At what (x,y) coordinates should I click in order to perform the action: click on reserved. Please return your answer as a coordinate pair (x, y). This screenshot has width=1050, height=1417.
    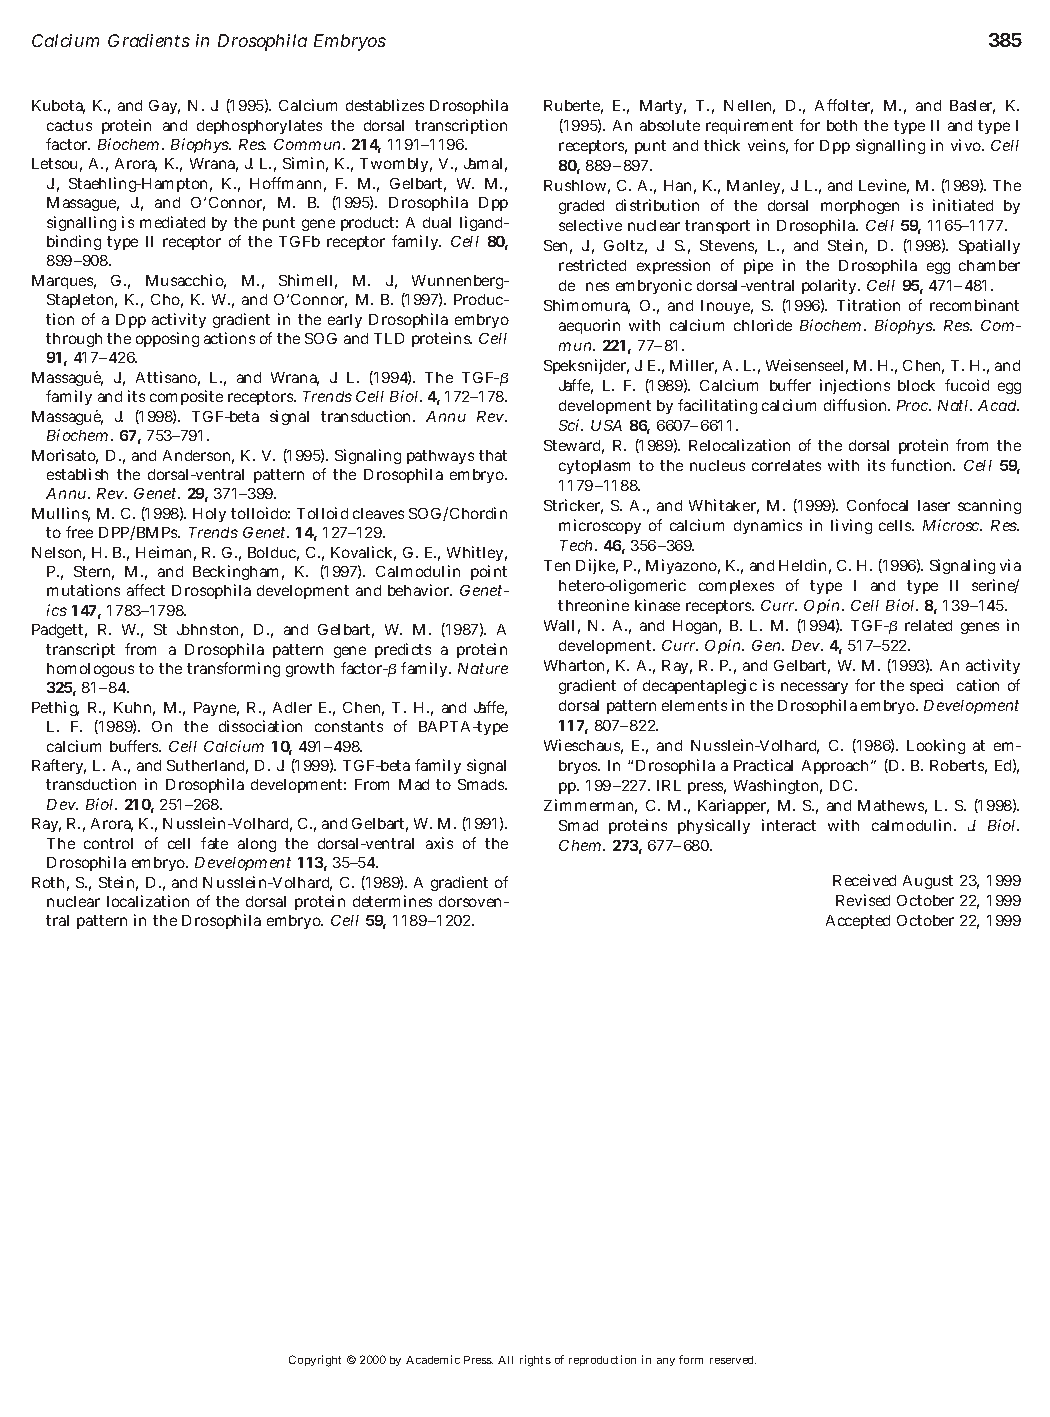
    Looking at the image, I should click on (733, 1360).
